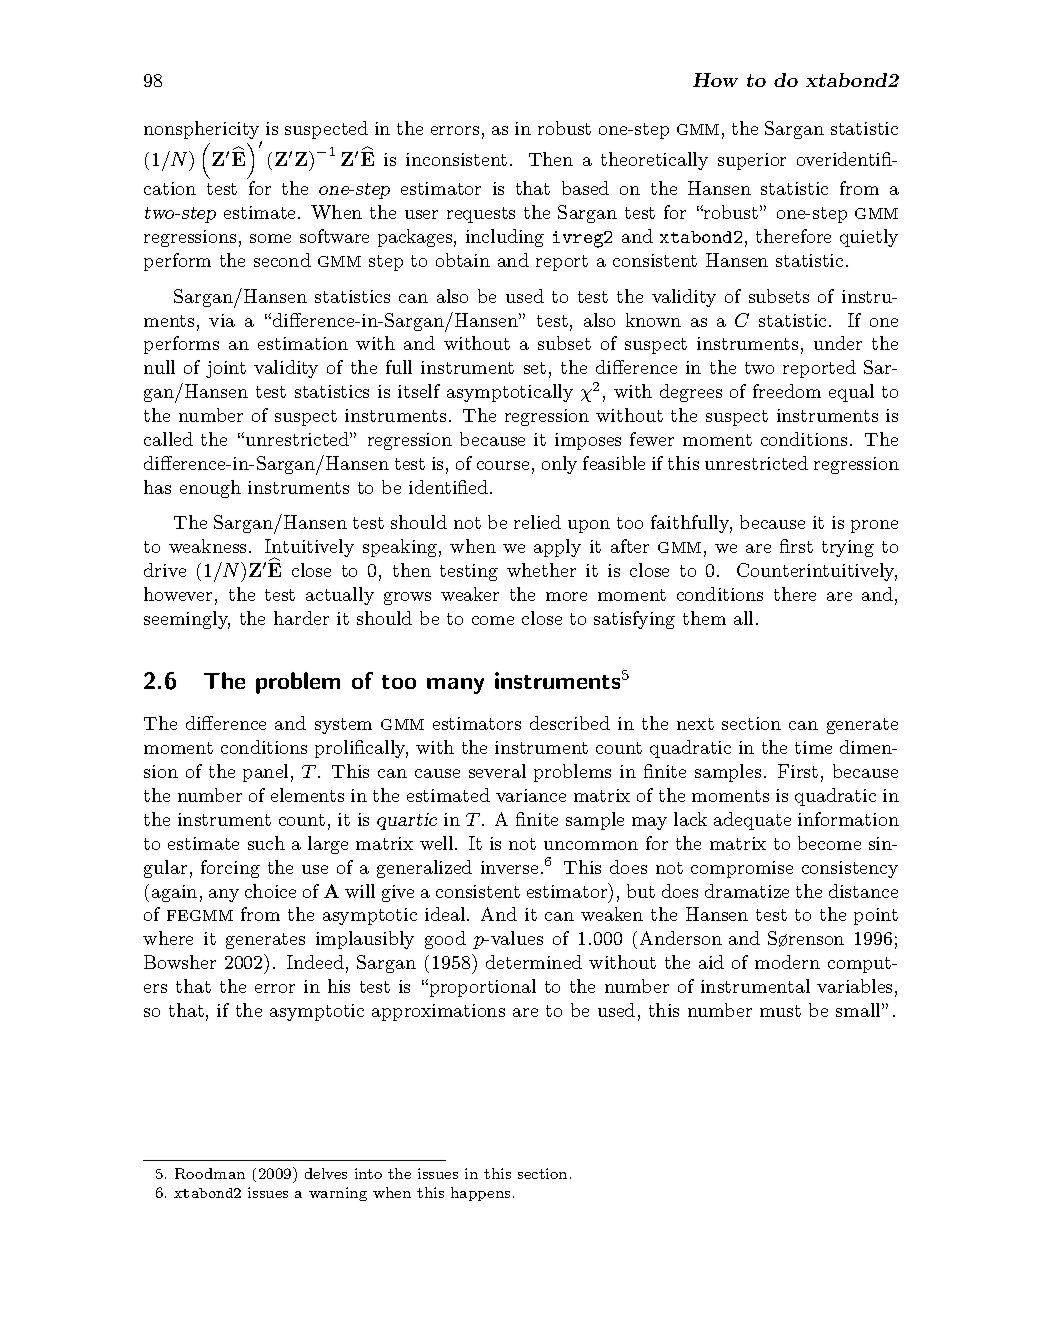  I want to click on superior, so click(752, 161).
